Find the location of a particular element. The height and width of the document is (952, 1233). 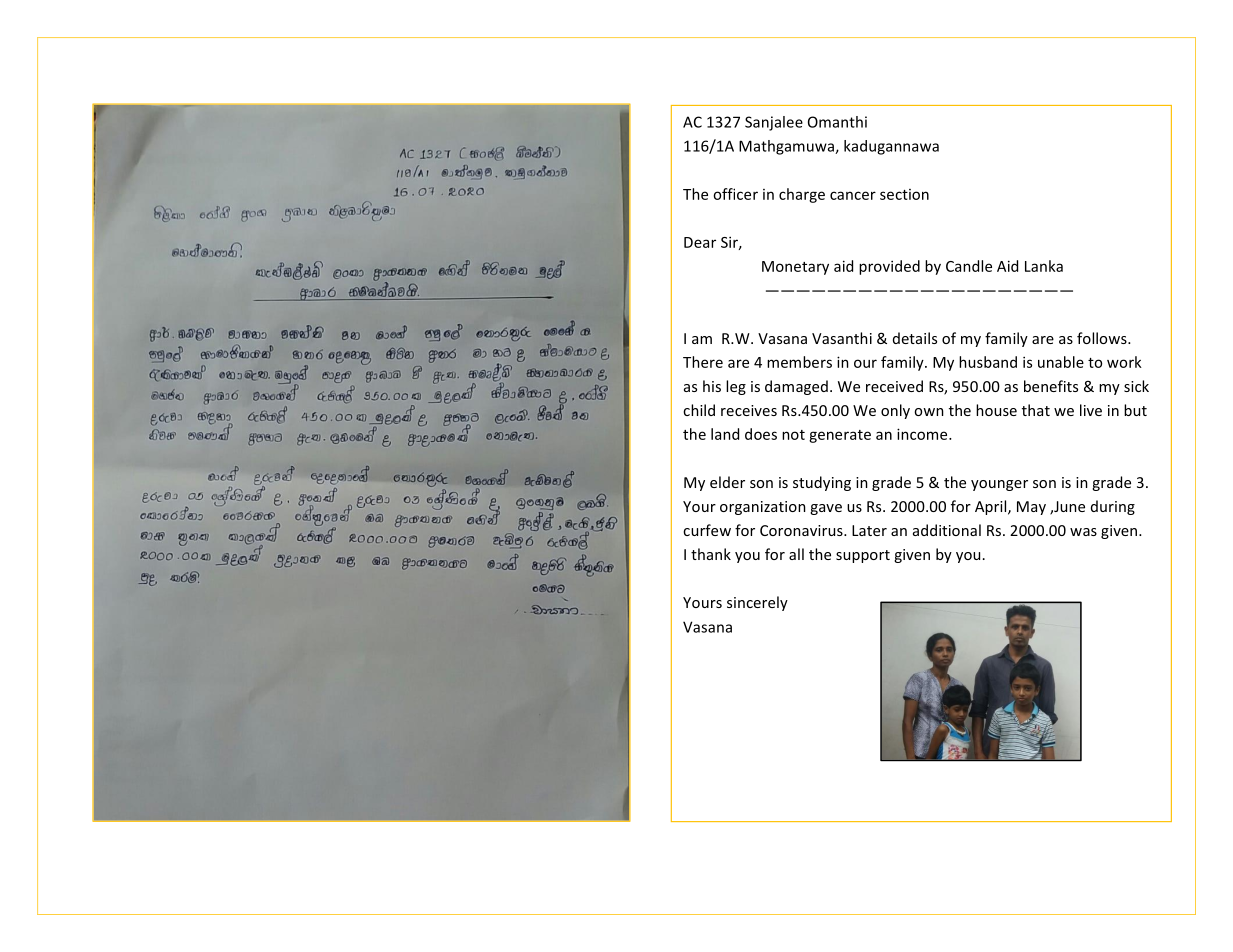

officer is located at coordinates (735, 194).
